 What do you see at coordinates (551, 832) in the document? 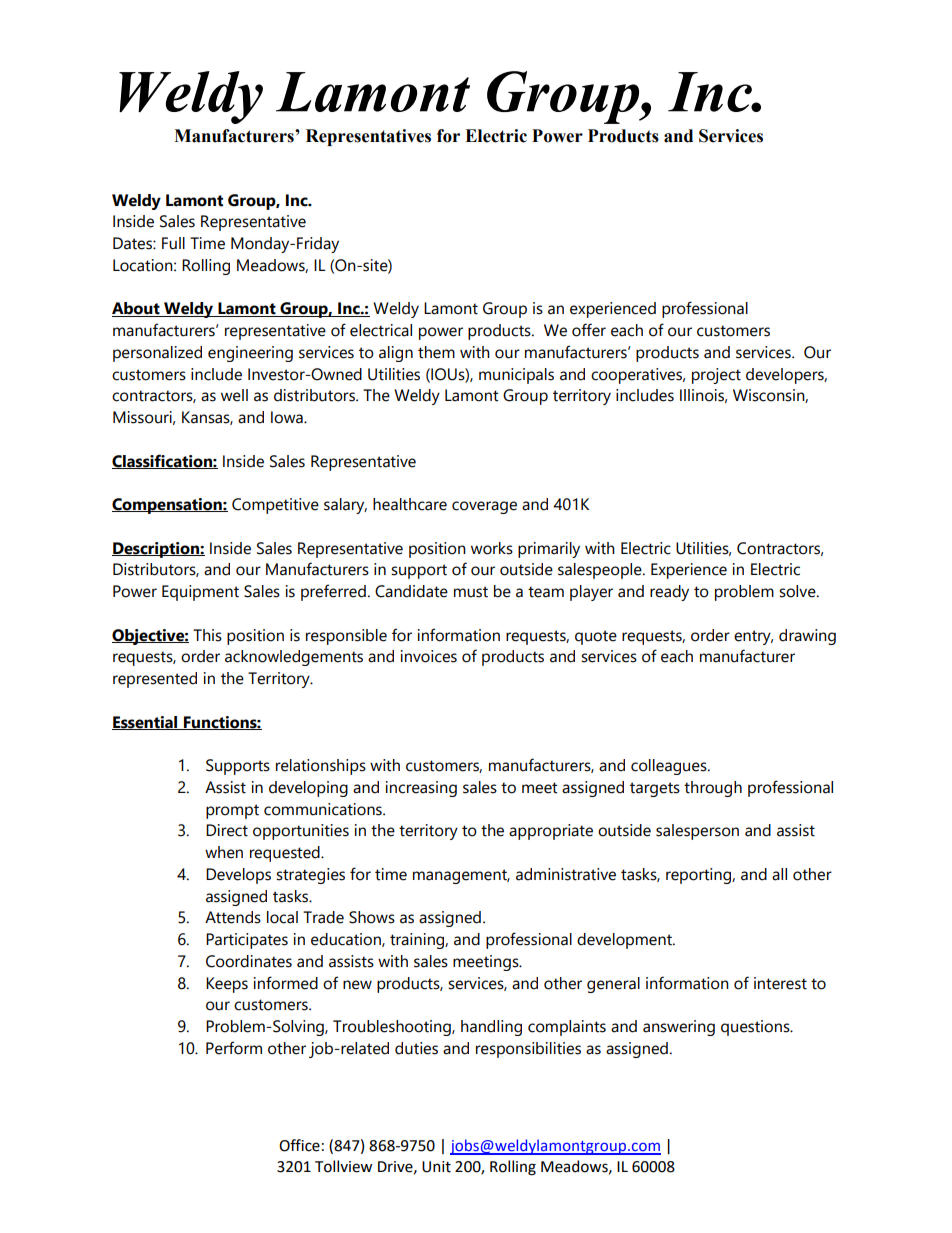
I see `appropriate` at bounding box center [551, 832].
